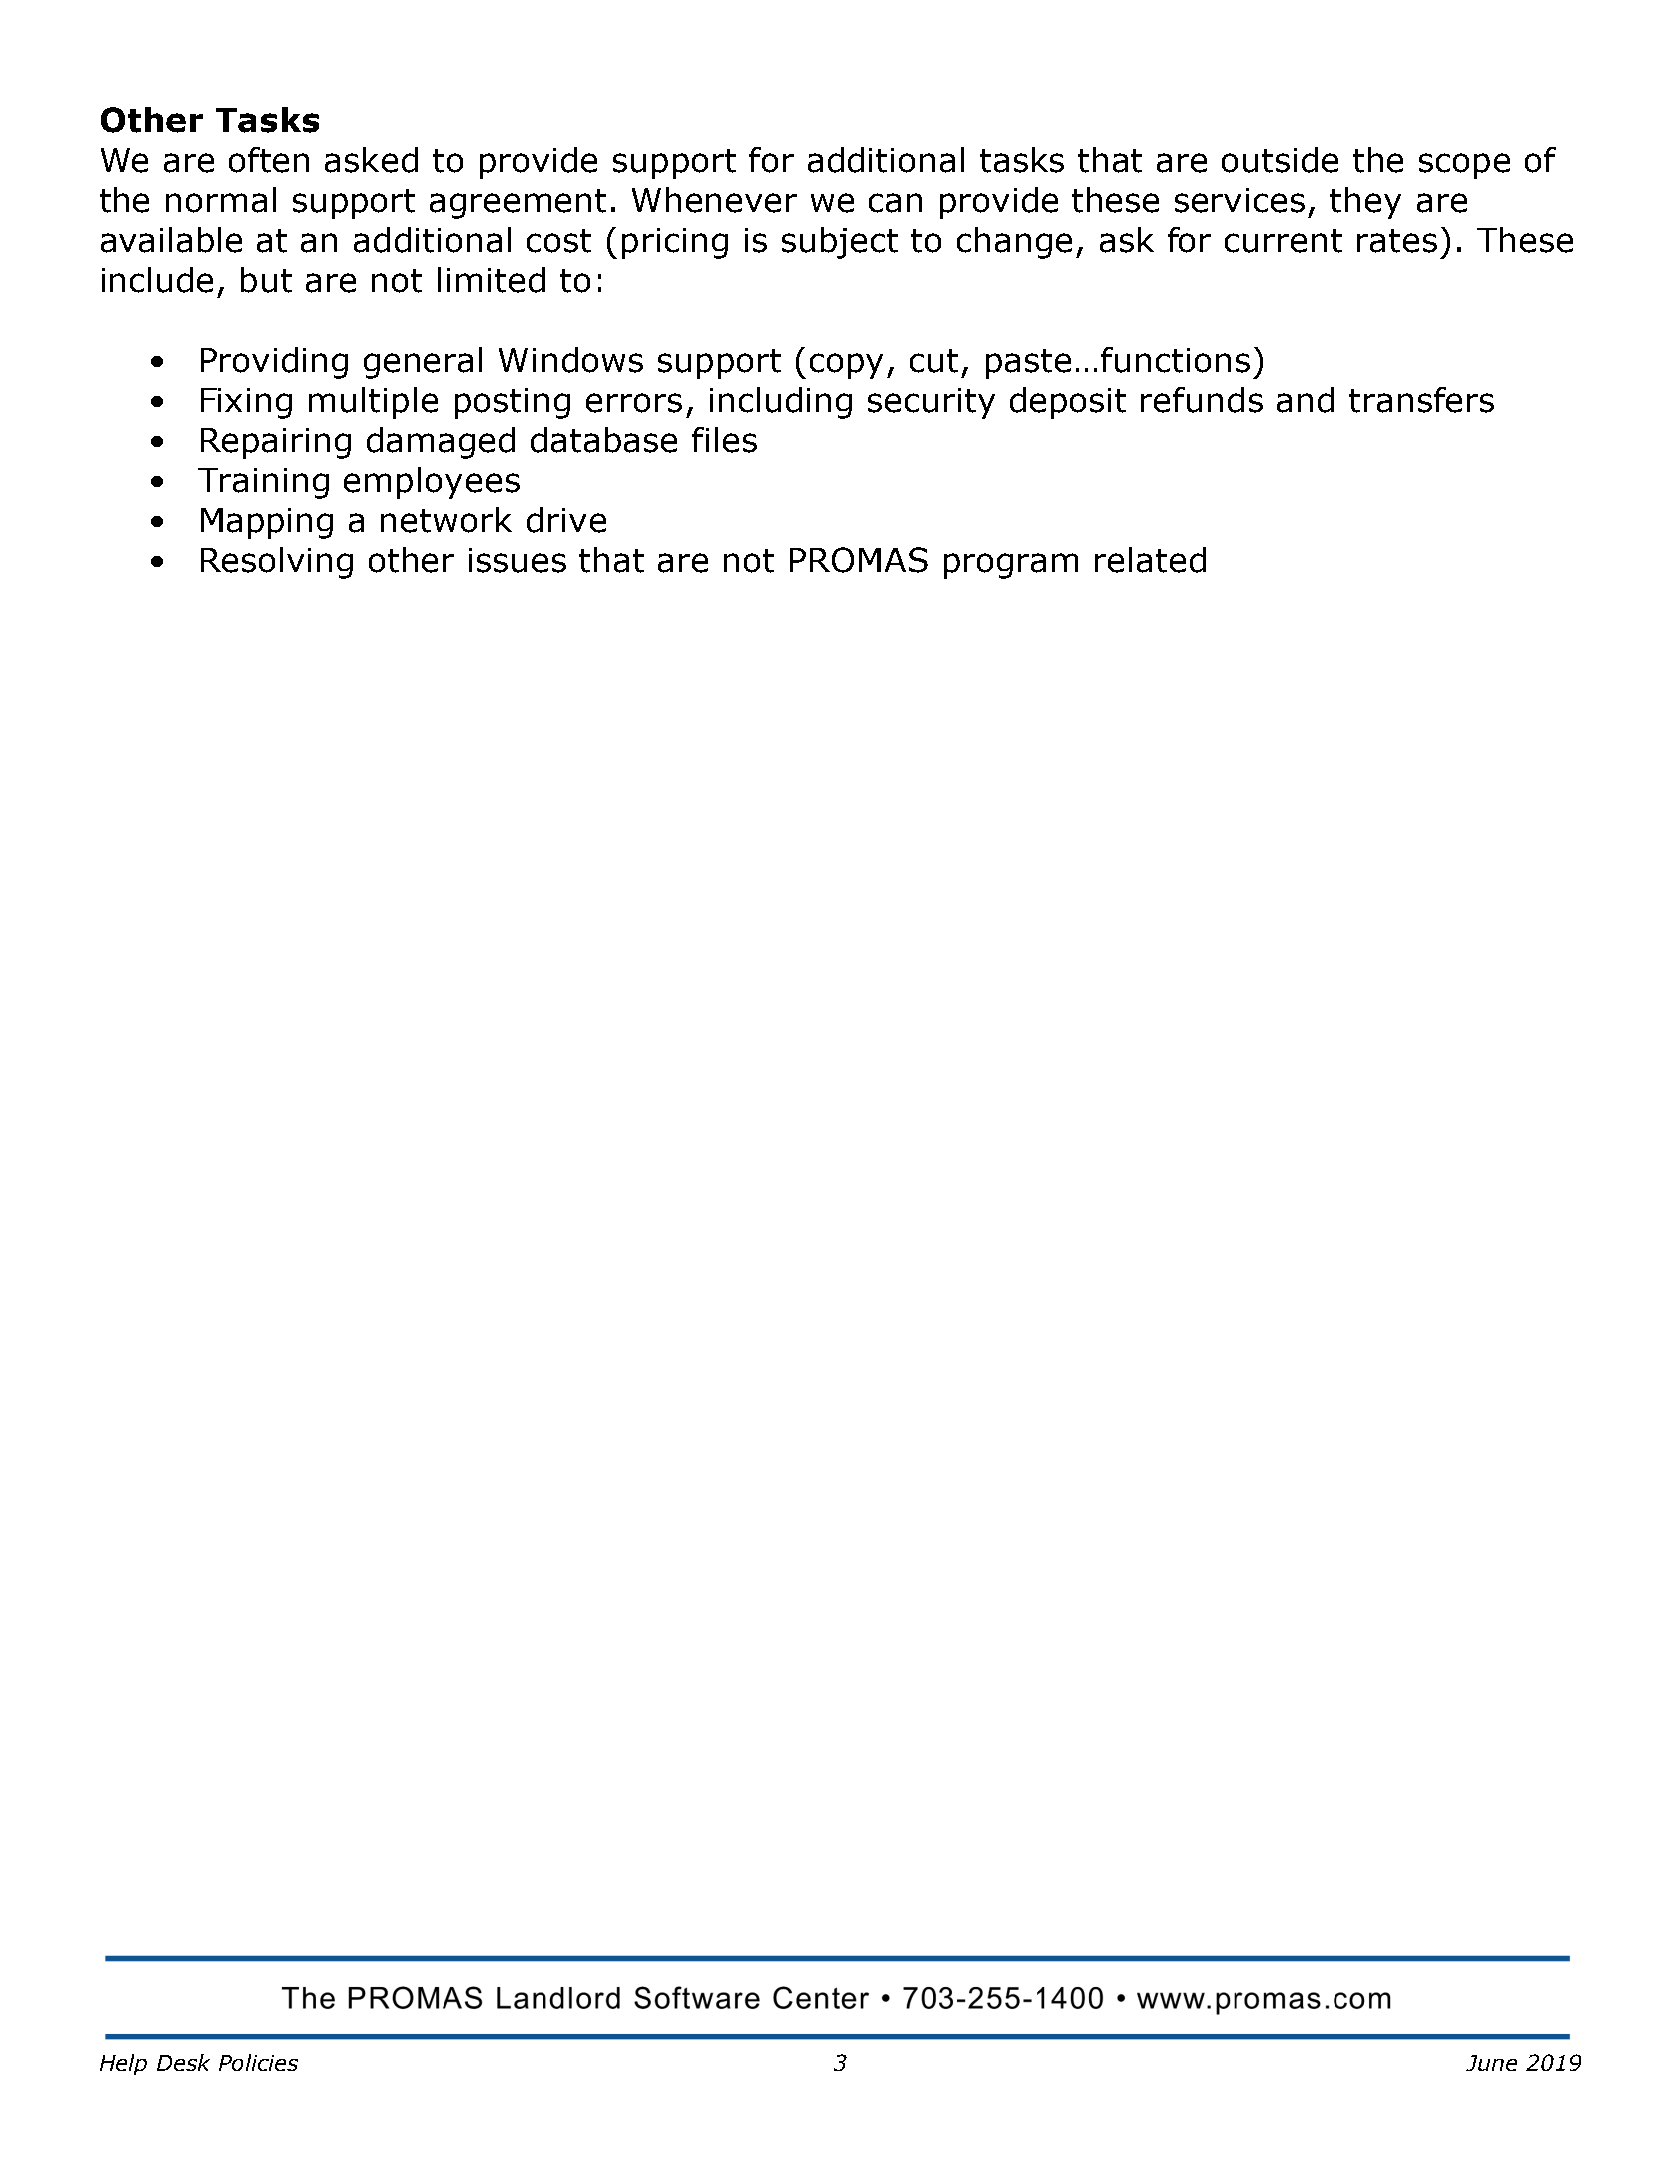 Image resolution: width=1680 pixels, height=2174 pixels. Describe the element at coordinates (221, 200) in the image. I see `normal` at that location.
